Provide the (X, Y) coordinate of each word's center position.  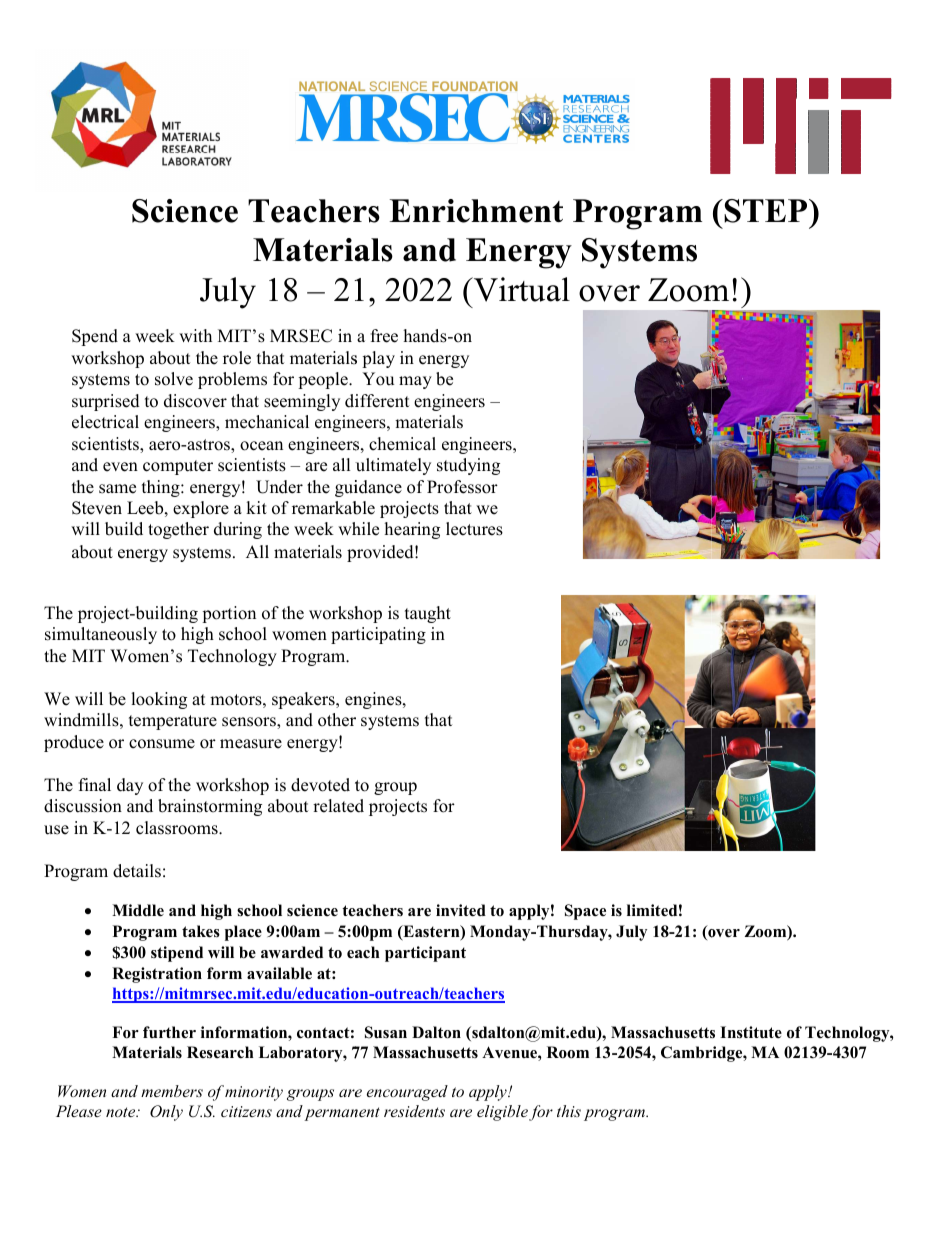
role (237, 358)
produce (74, 743)
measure (251, 744)
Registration (157, 975)
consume (162, 744)
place (243, 933)
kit (256, 507)
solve (174, 379)
